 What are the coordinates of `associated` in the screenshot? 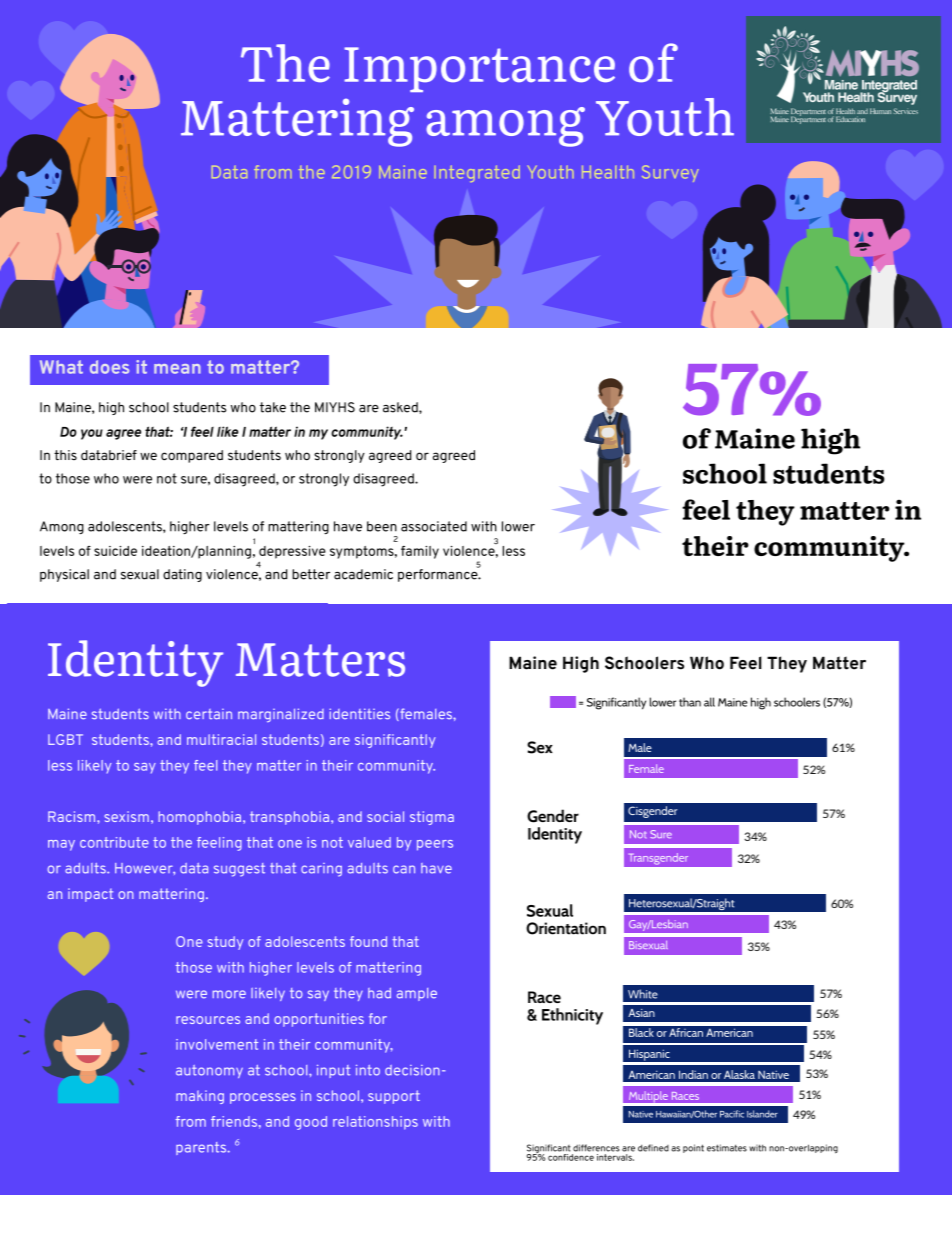 It's located at (434, 526).
